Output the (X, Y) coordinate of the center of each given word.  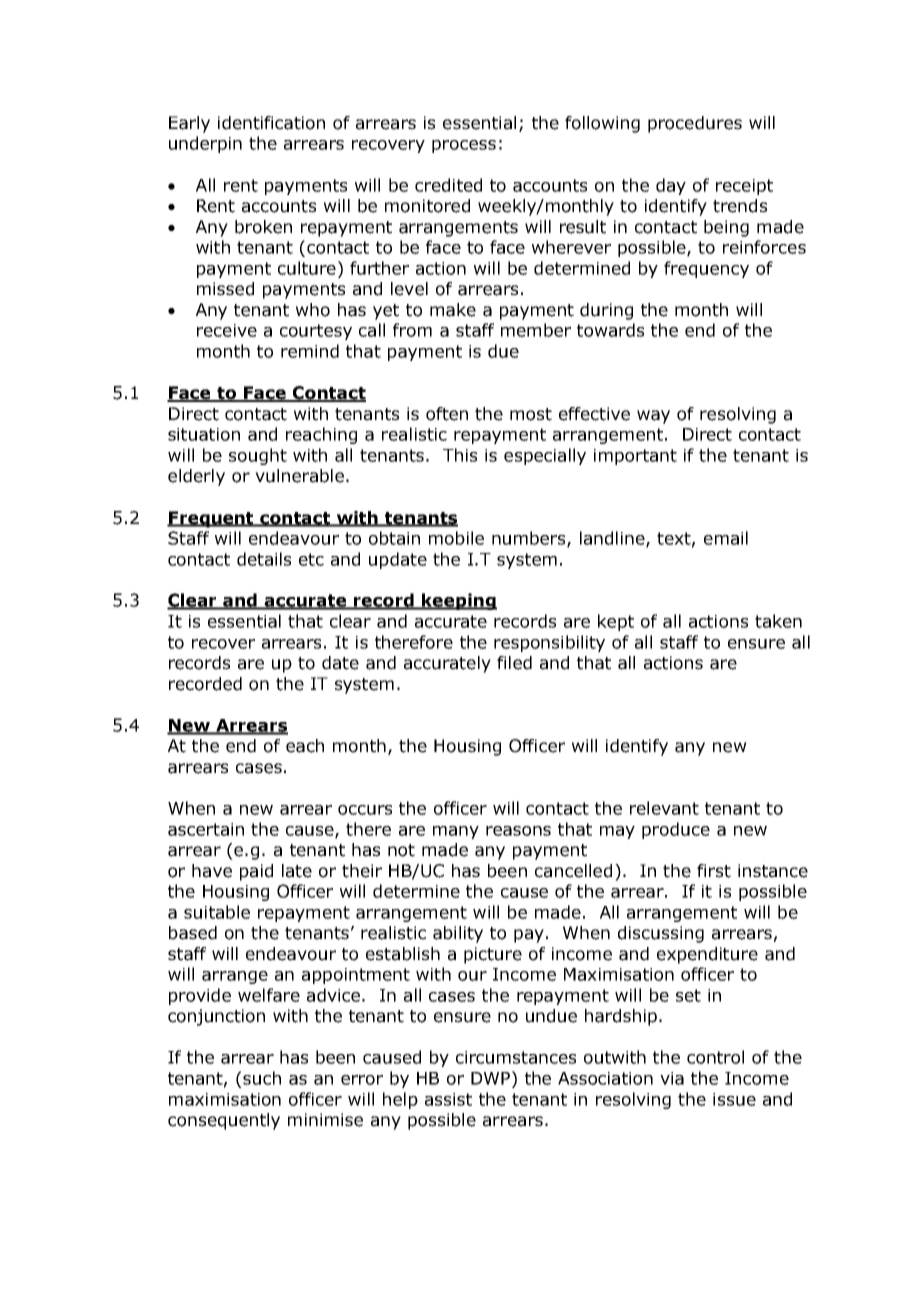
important (635, 457)
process (464, 146)
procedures (695, 124)
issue (734, 1099)
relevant (664, 808)
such (262, 1078)
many (456, 832)
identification (271, 123)
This (460, 455)
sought (258, 456)
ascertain (206, 829)
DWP (490, 1078)
